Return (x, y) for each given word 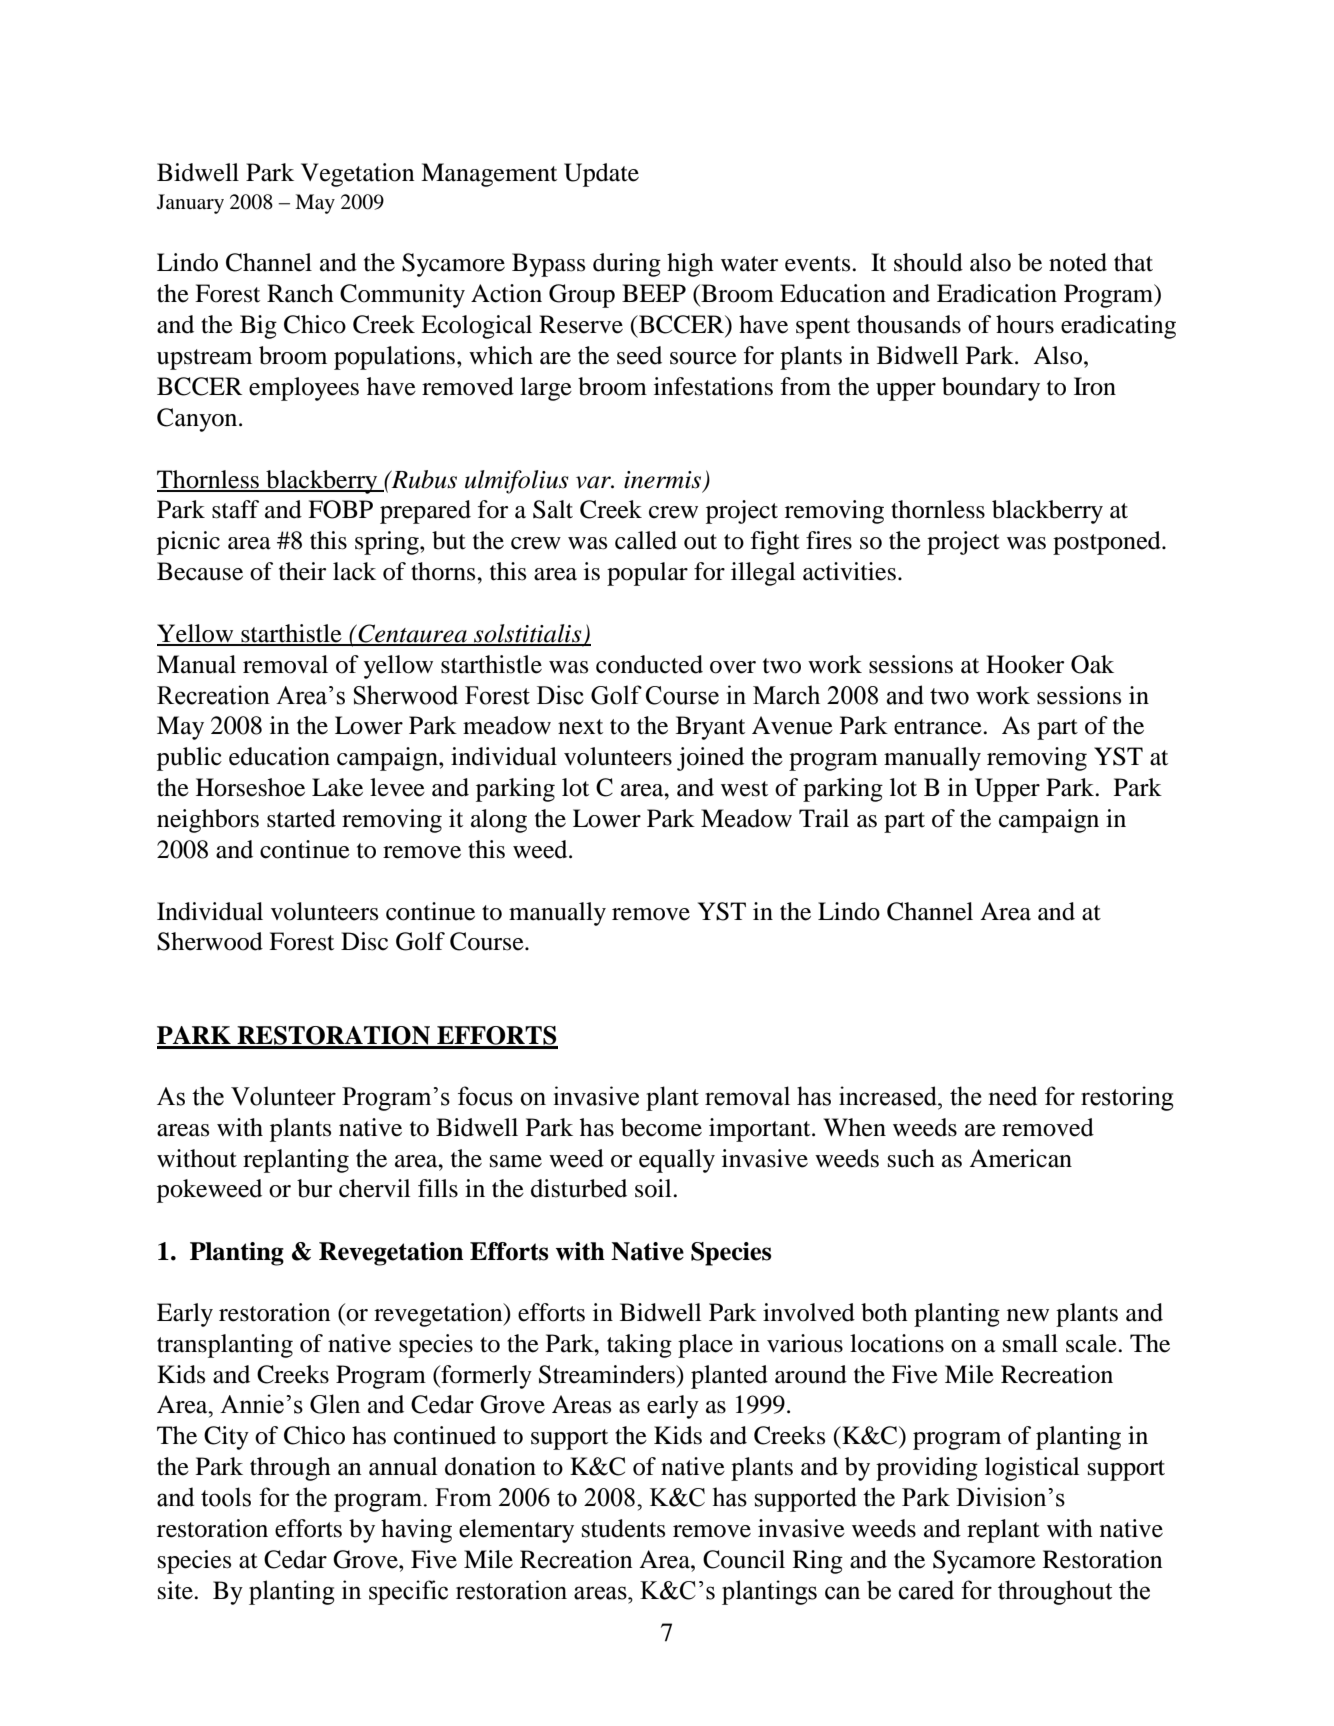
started (301, 818)
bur (314, 1188)
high (690, 265)
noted (1078, 262)
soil (654, 1188)
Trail (824, 818)
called (646, 540)
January (190, 204)
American (1020, 1158)
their (302, 571)
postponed (1108, 543)
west (744, 789)
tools (226, 1497)
